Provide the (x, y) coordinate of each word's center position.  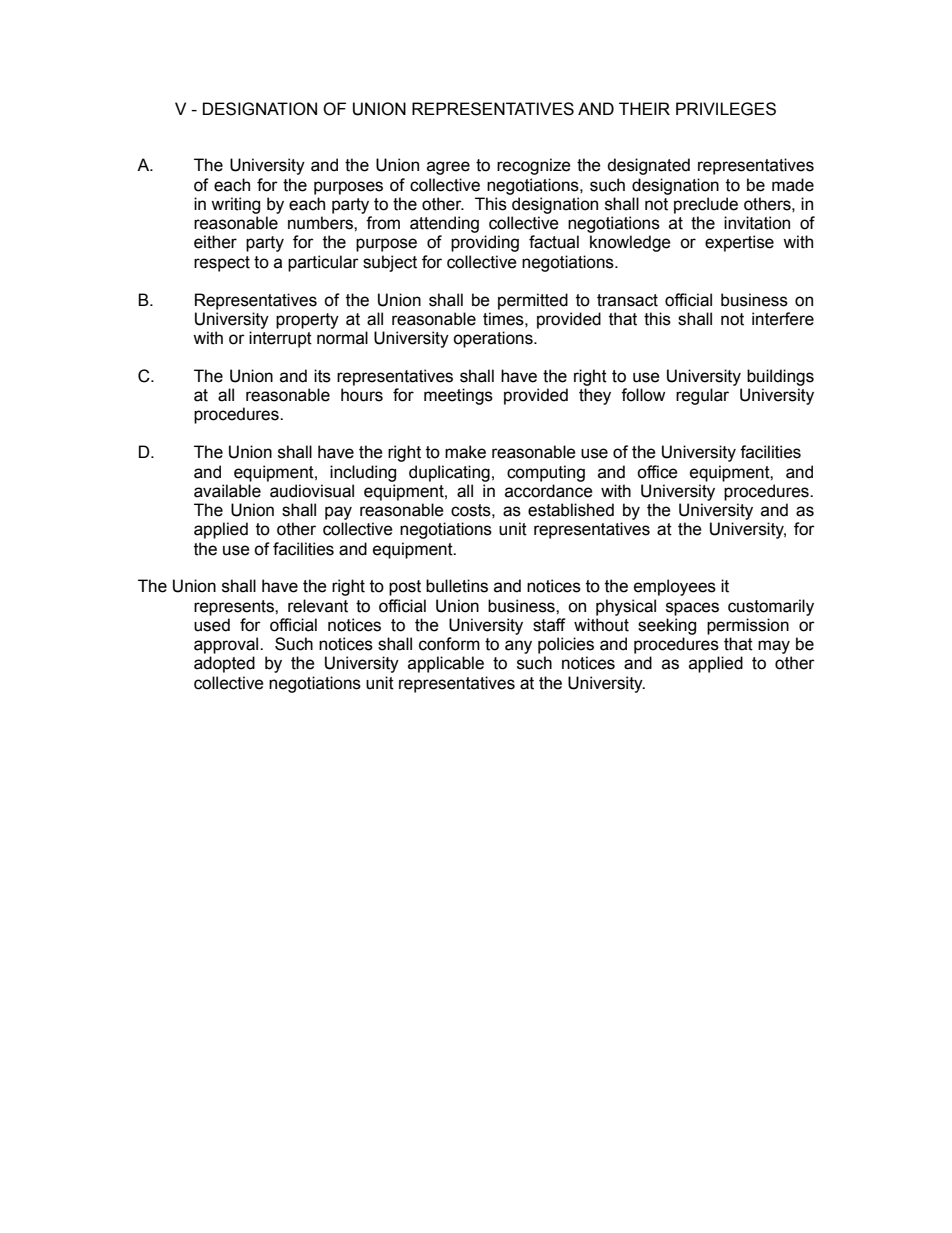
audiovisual (312, 491)
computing (546, 473)
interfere (783, 319)
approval (227, 645)
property (307, 321)
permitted (533, 301)
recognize (534, 166)
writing (235, 205)
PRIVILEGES (726, 109)
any (518, 647)
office (657, 472)
